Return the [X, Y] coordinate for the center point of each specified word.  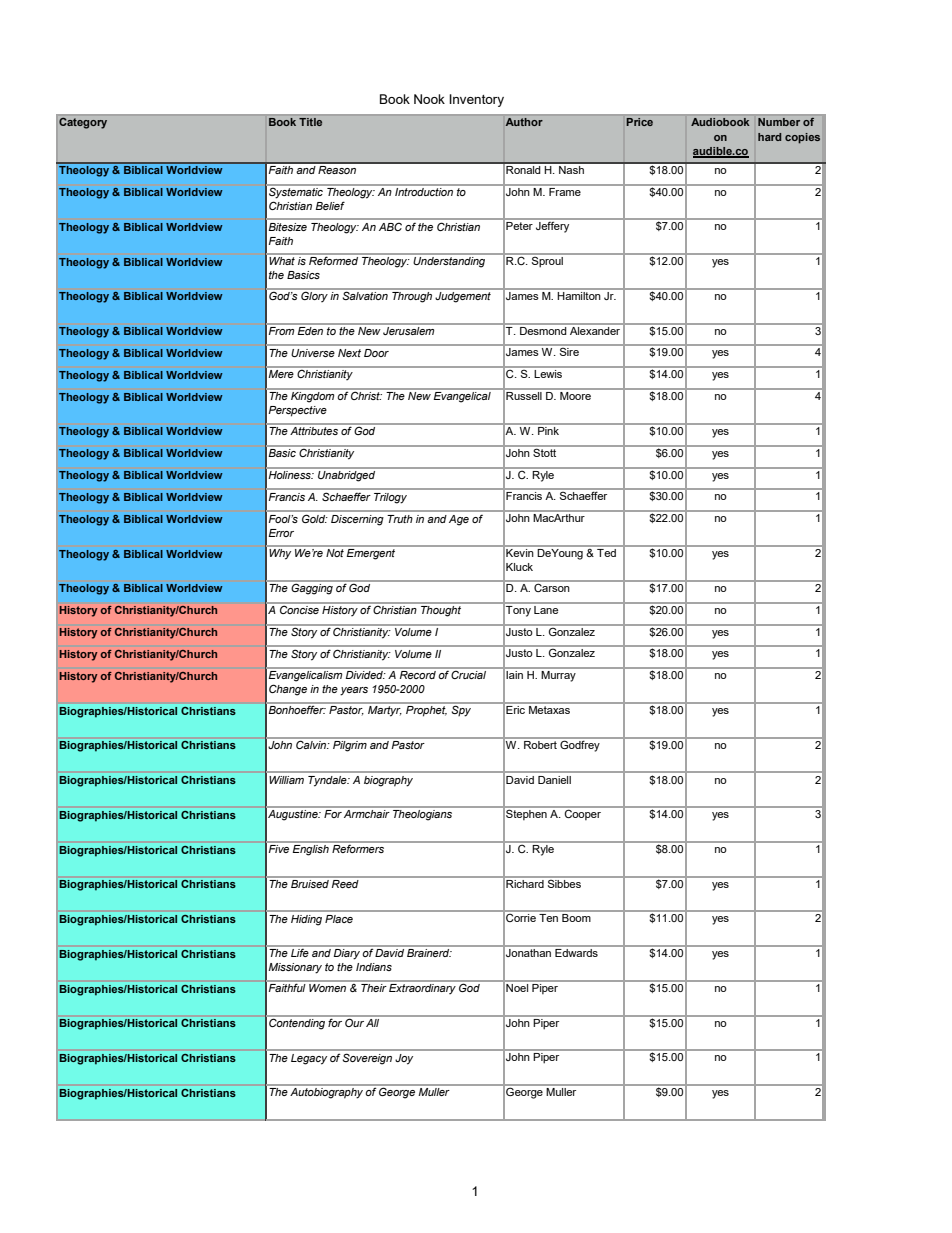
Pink [548, 429]
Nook [429, 99]
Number [779, 122]
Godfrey [580, 745]
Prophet [426, 711]
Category [83, 123]
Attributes [314, 431]
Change [288, 690]
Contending [297, 1023]
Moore [575, 396]
